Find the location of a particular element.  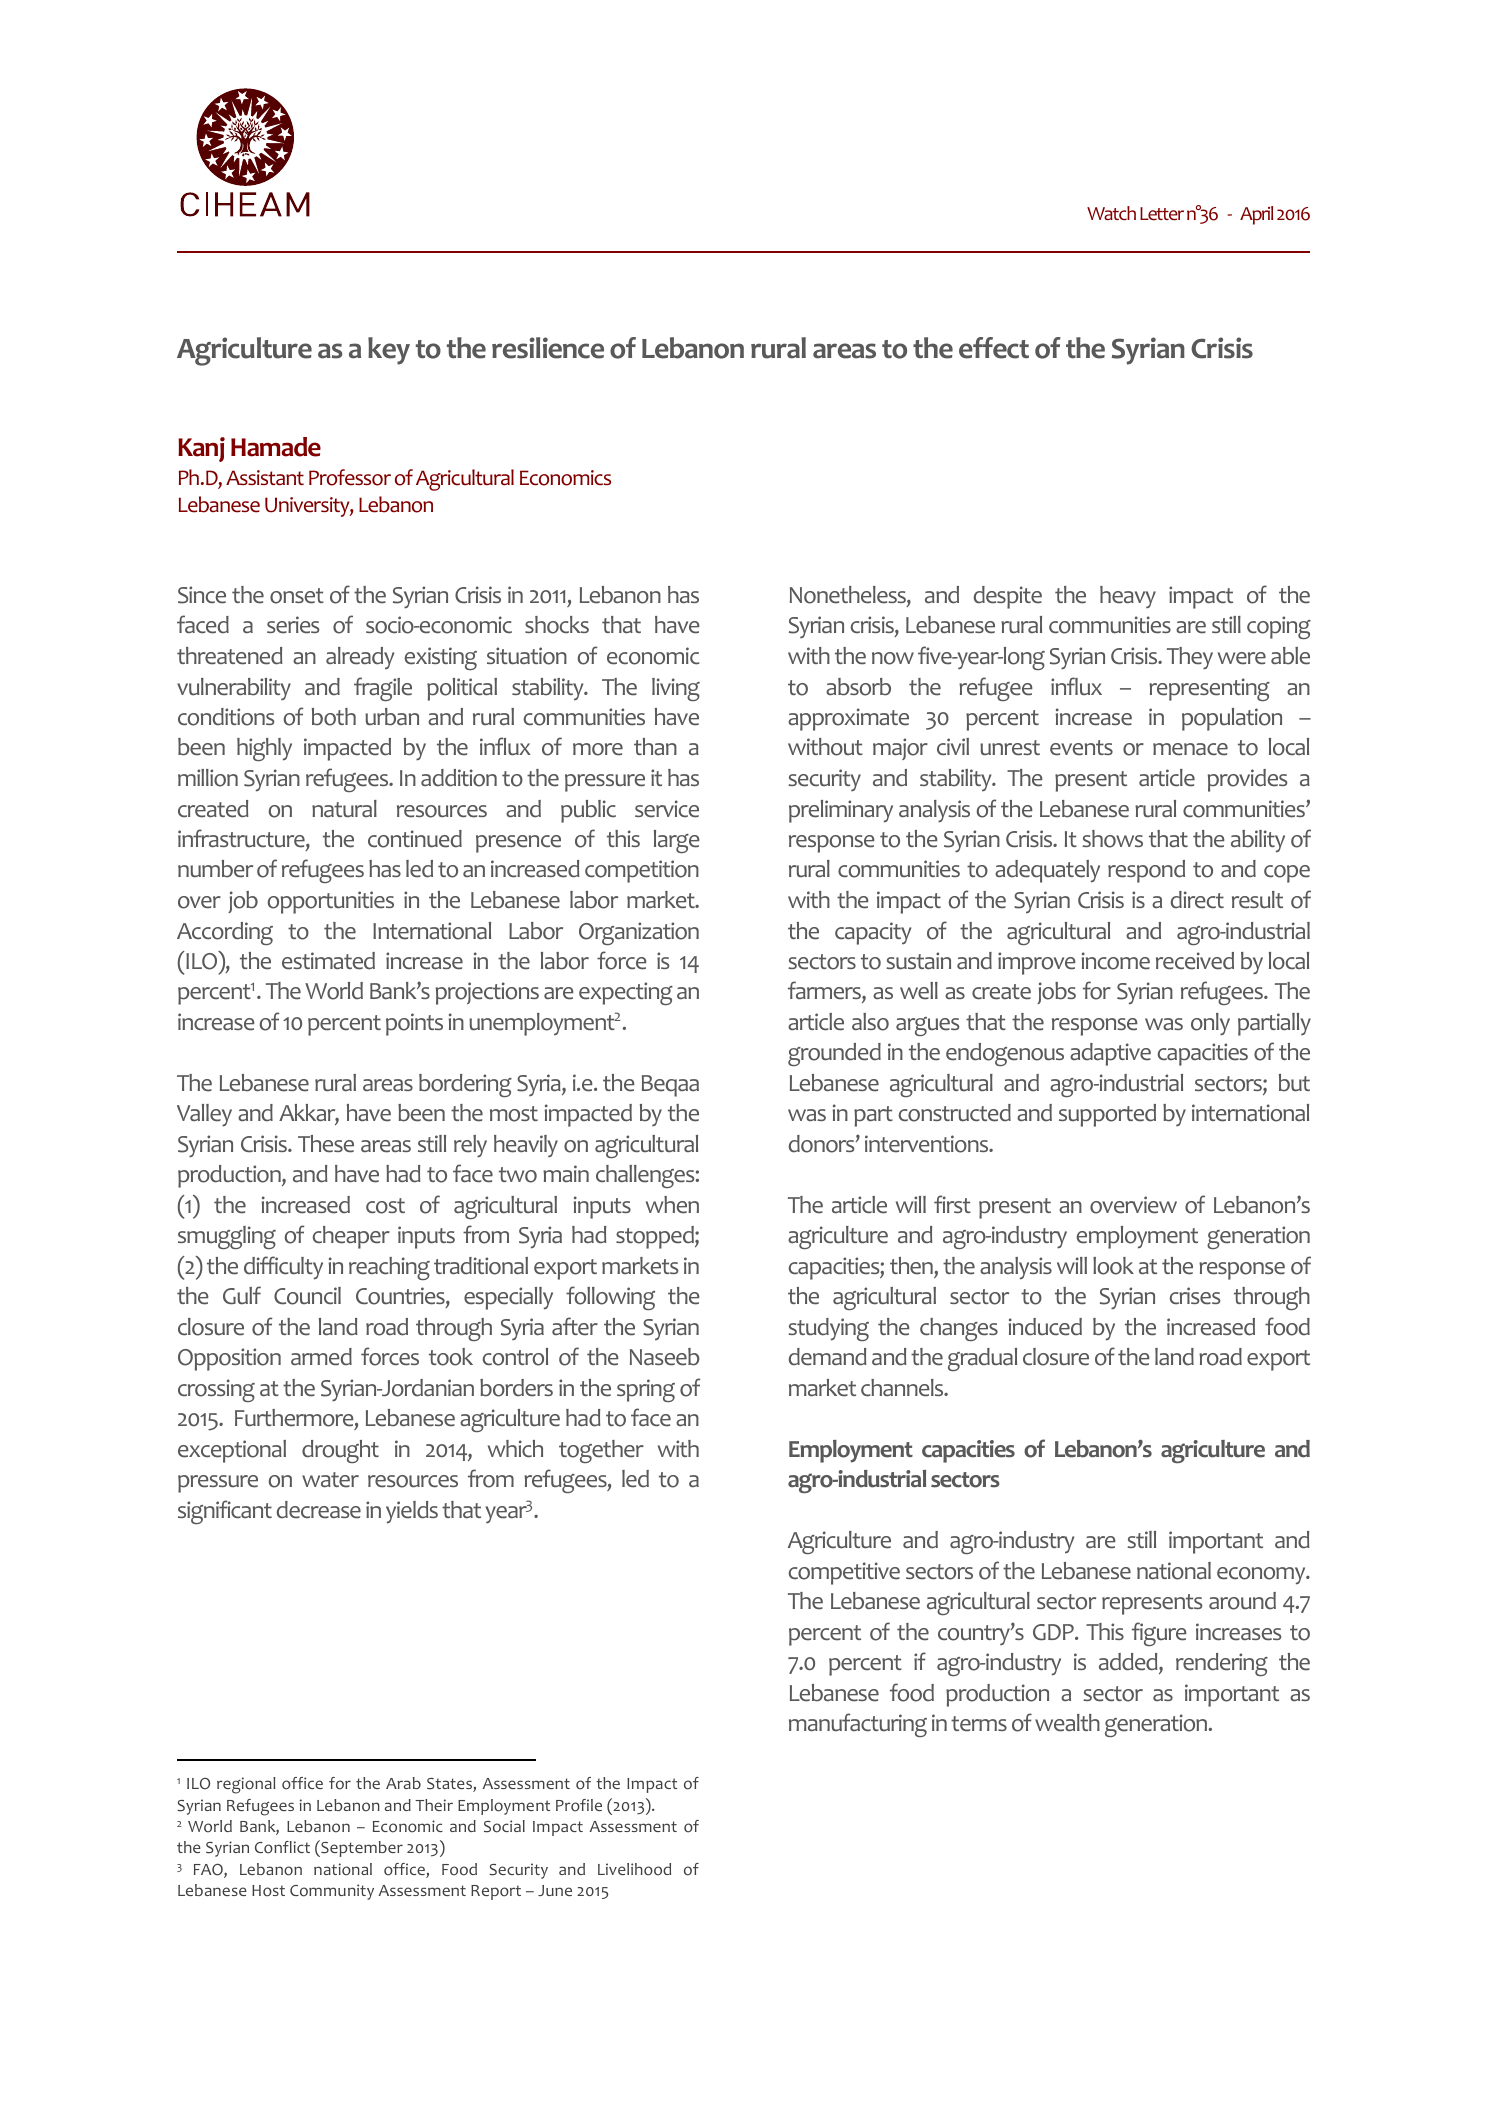

resilience is located at coordinates (548, 348).
